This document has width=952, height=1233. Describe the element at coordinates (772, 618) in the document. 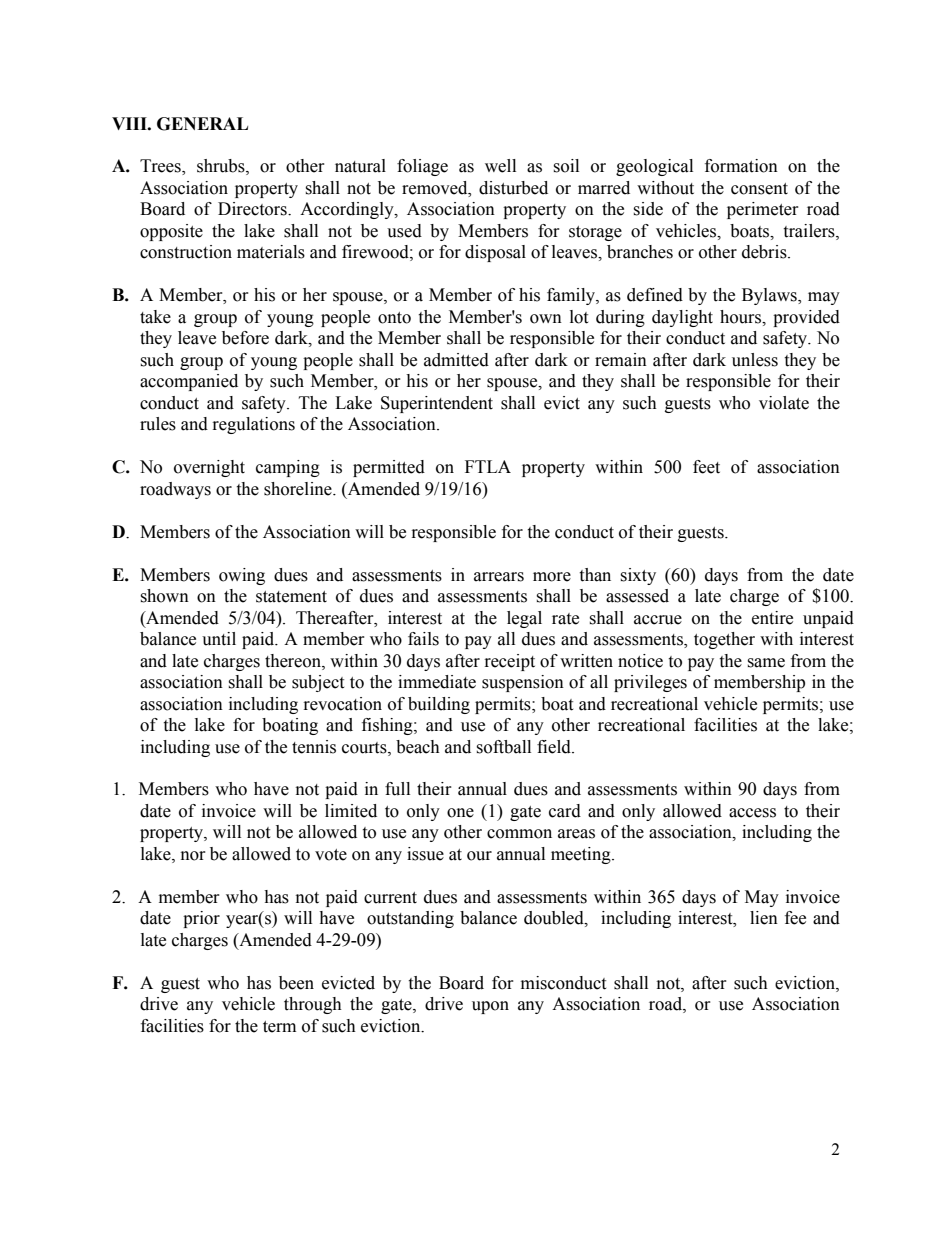

I see `entire` at that location.
